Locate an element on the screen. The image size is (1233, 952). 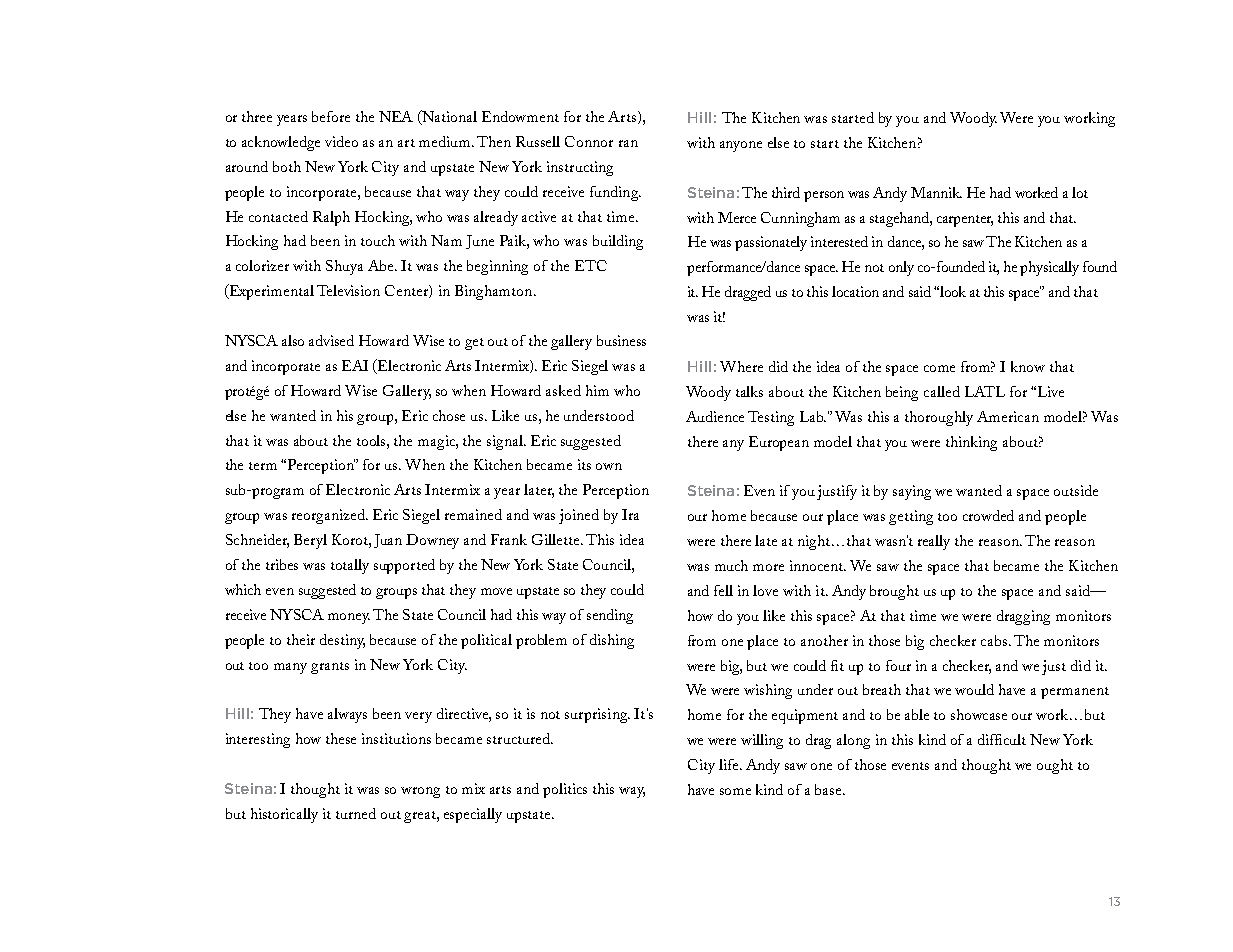
turned is located at coordinates (356, 813).
